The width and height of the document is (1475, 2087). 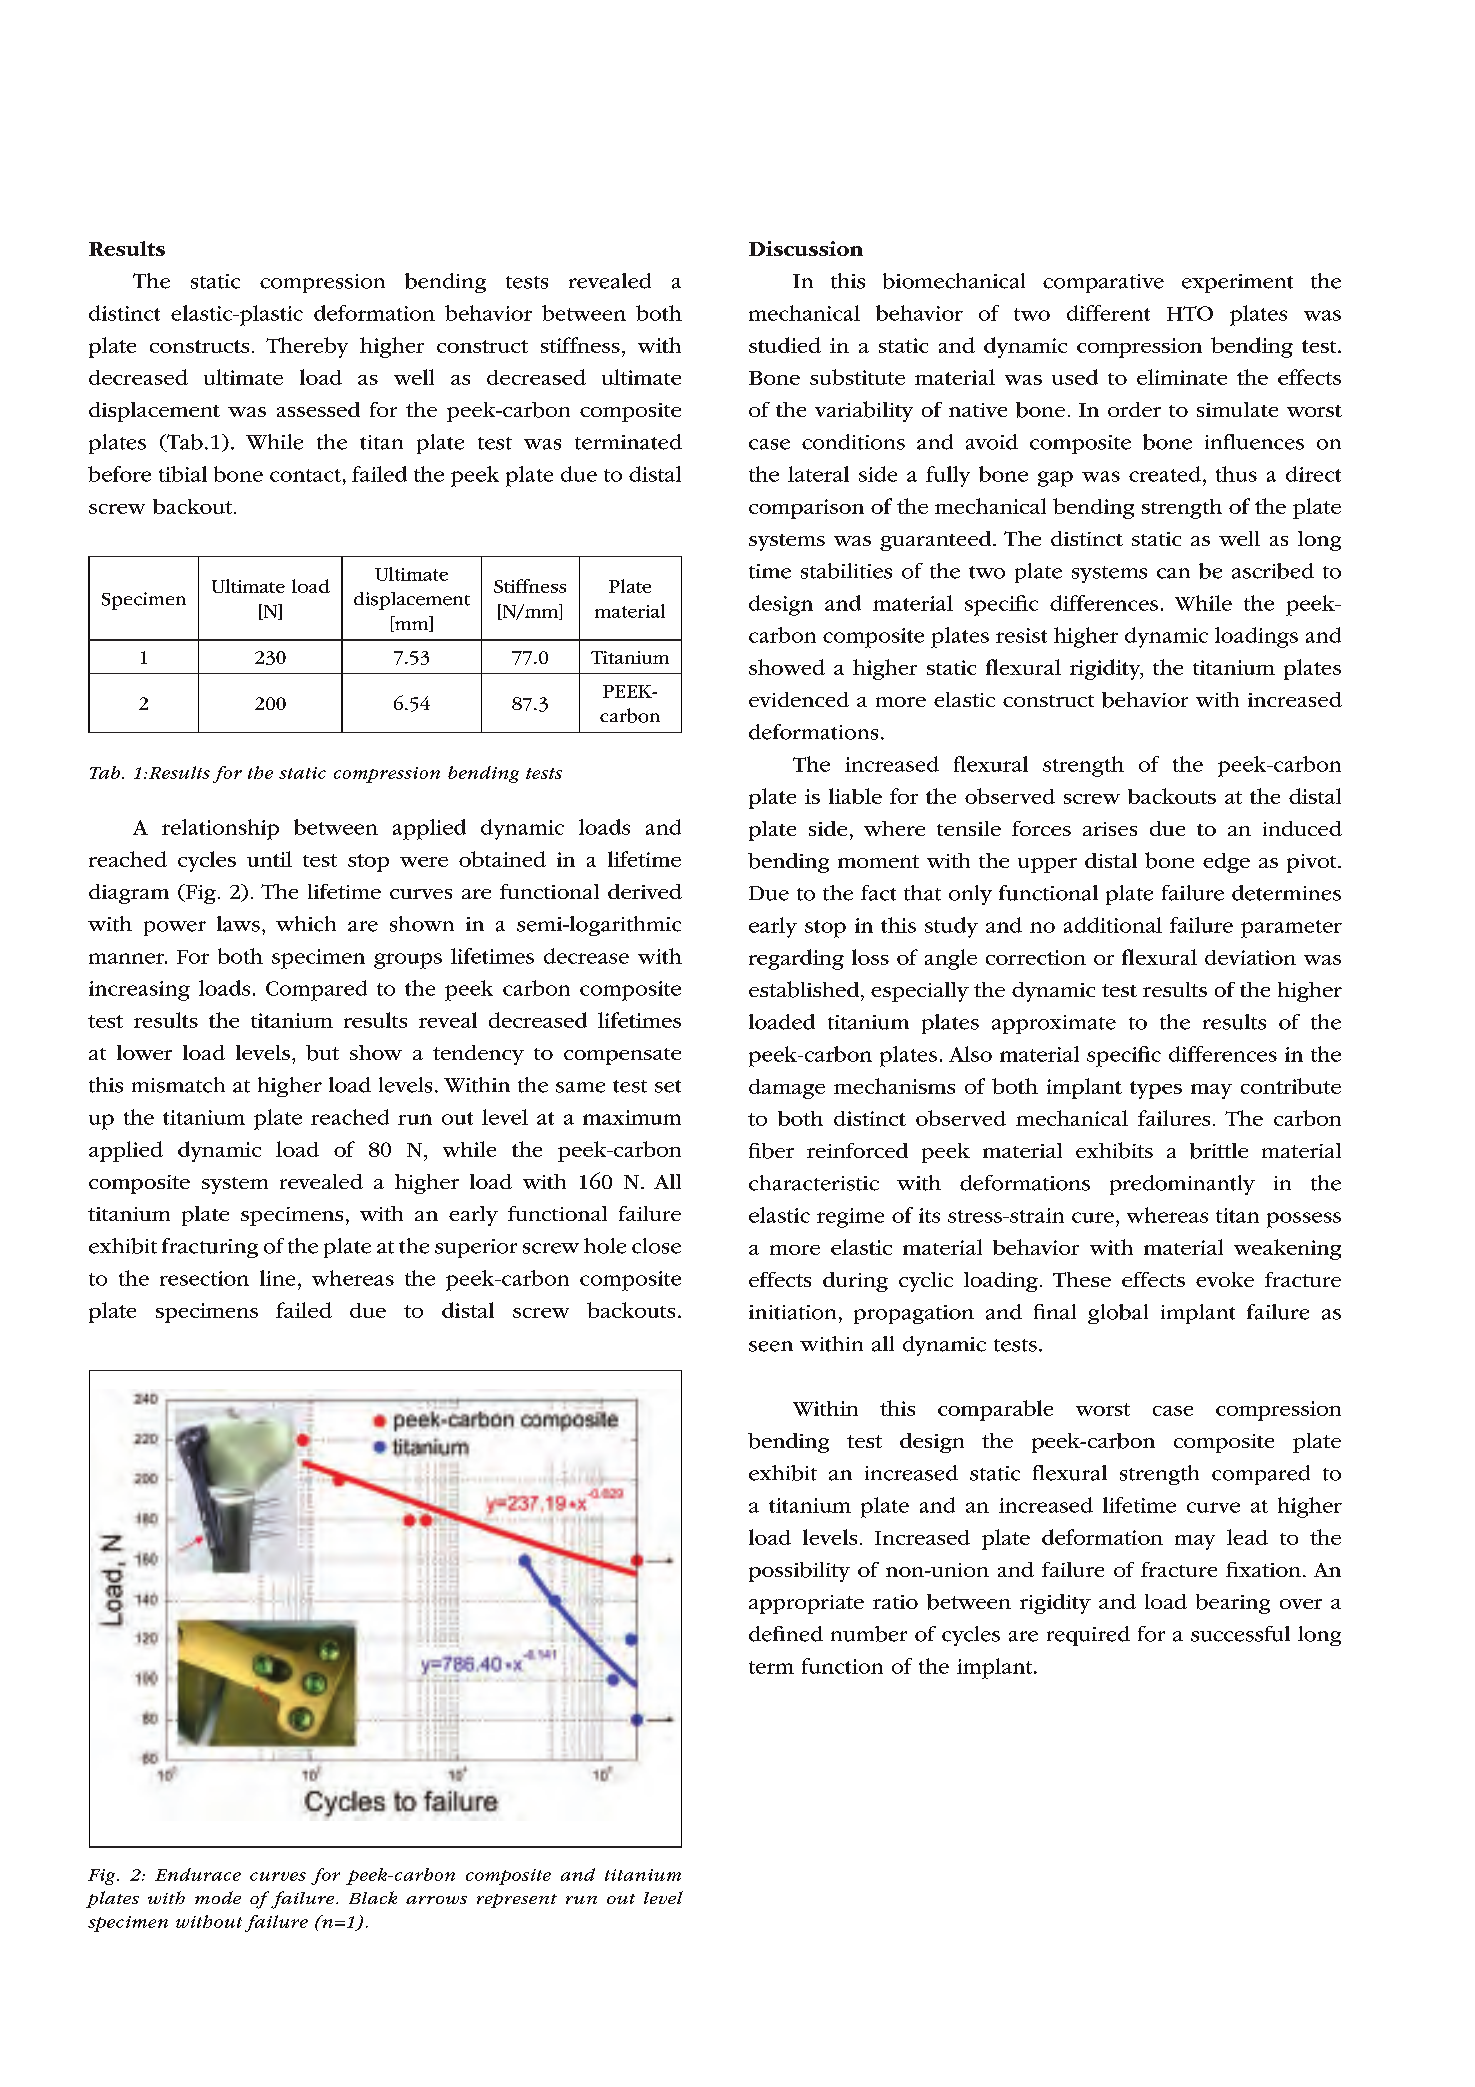 I want to click on arises, so click(x=1110, y=829).
